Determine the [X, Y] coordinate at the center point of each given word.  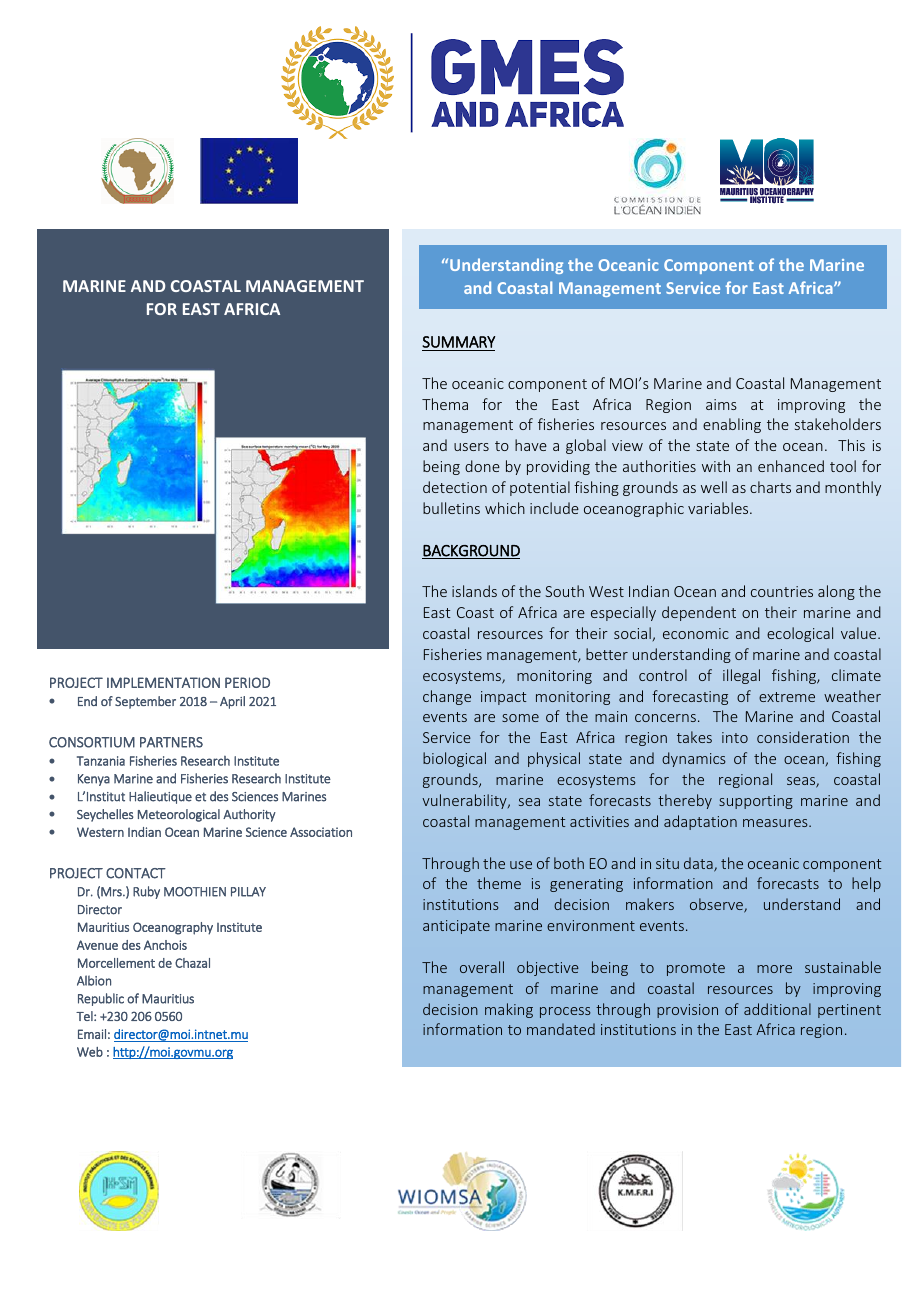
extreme [787, 697]
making [509, 1010]
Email [92, 1034]
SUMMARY [459, 342]
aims [721, 404]
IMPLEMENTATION [163, 682]
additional [777, 1009]
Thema [445, 404]
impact [503, 698]
